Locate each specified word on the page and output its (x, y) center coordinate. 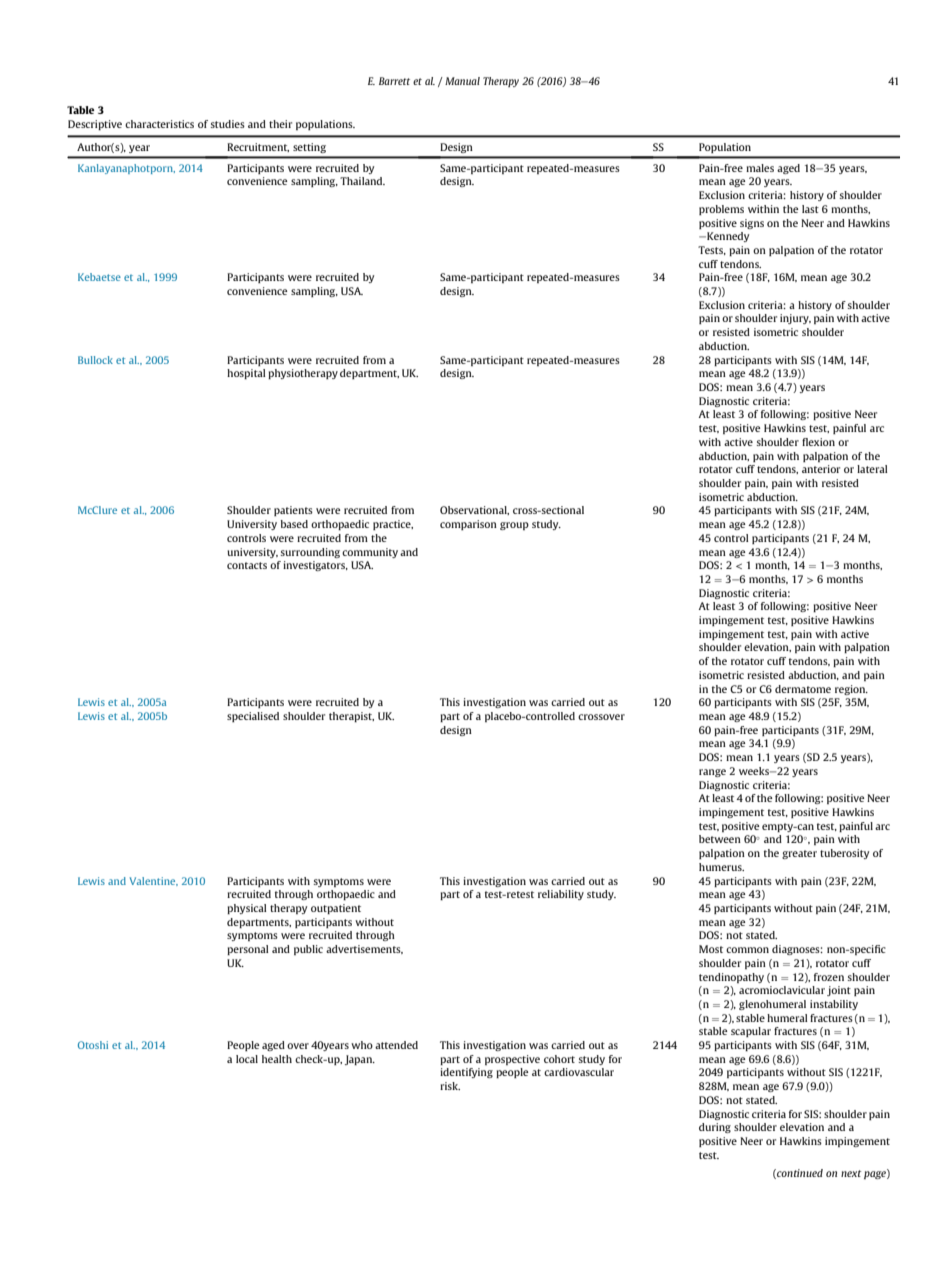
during (715, 1128)
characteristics (159, 124)
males (760, 168)
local (247, 1059)
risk (450, 1086)
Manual (462, 81)
